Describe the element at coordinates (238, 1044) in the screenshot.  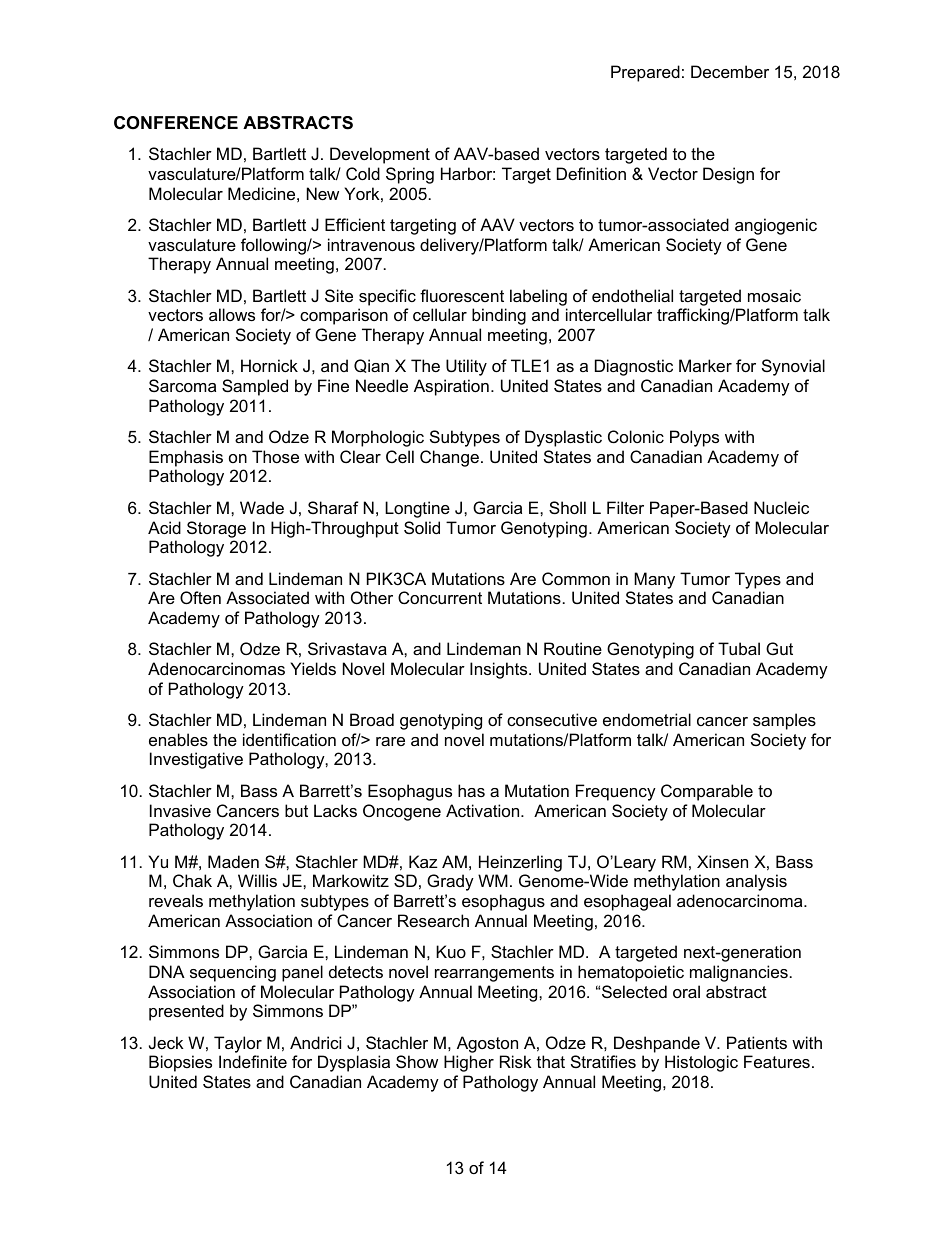
I see `Taylor` at that location.
